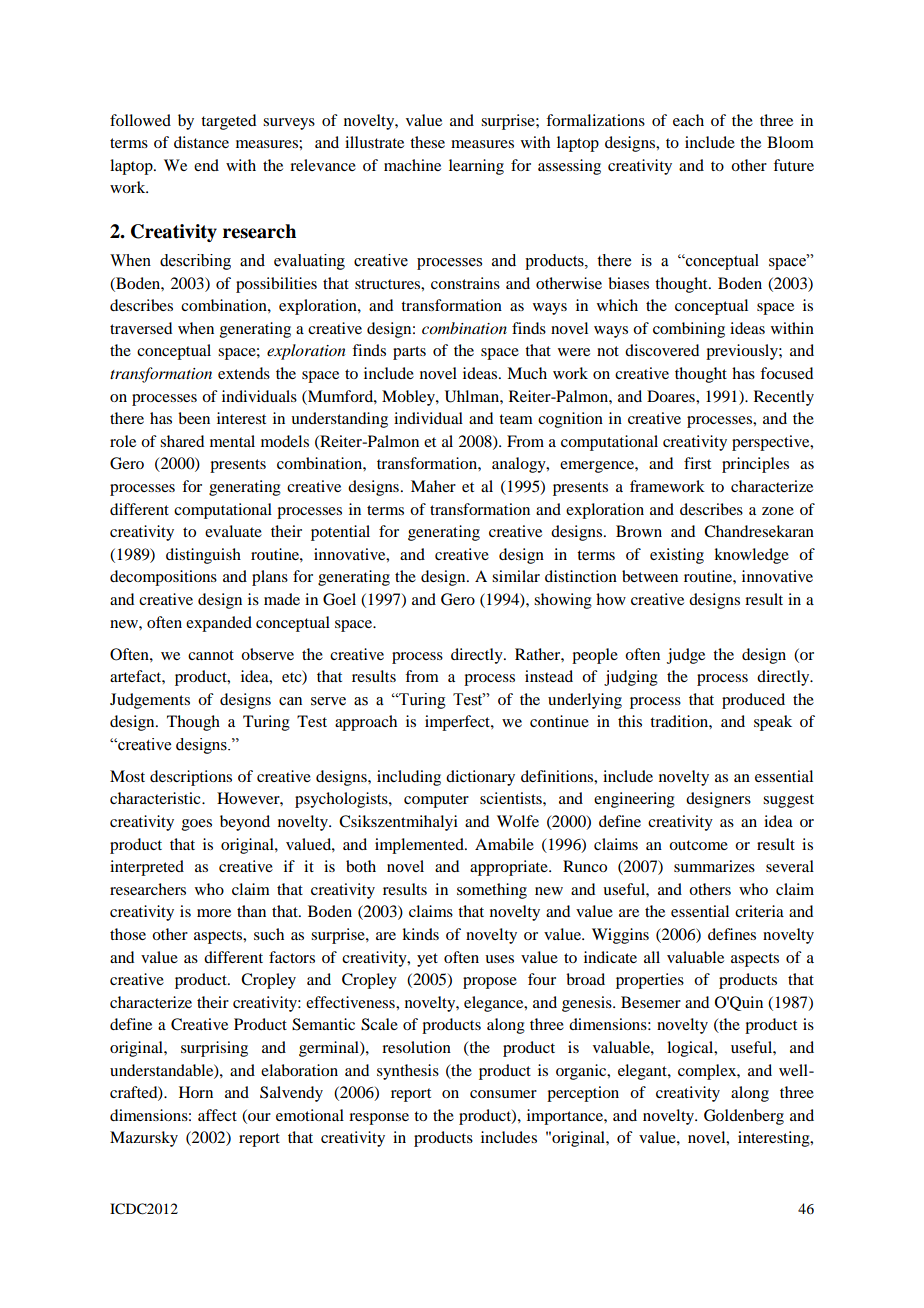 This screenshot has width=924, height=1308. Describe the element at coordinates (433, 486) in the screenshot. I see `Maher` at that location.
